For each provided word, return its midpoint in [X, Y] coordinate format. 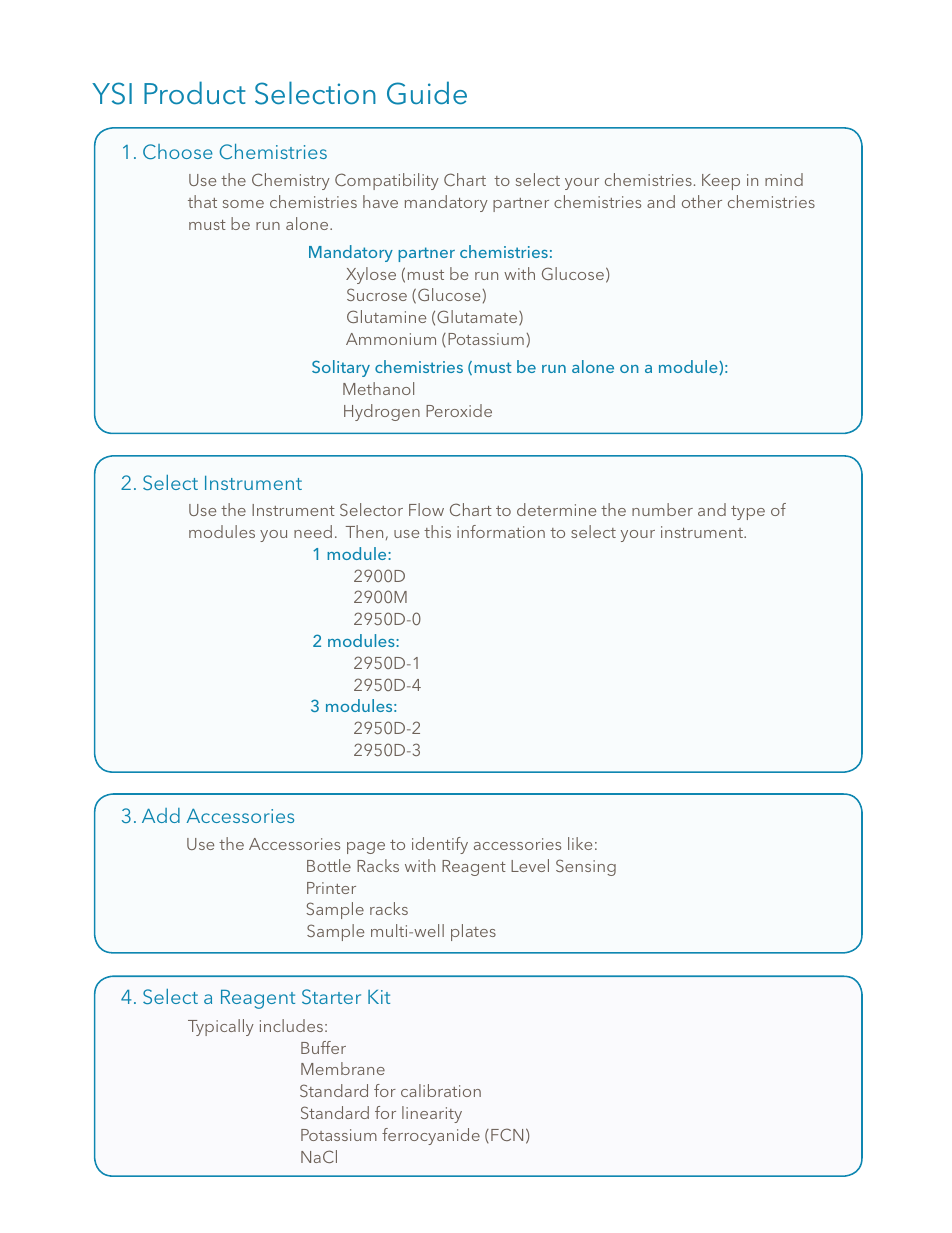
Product [195, 93]
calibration [441, 1090]
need [313, 531]
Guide [427, 93]
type [748, 513]
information [501, 531]
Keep [721, 182]
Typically [221, 1027]
